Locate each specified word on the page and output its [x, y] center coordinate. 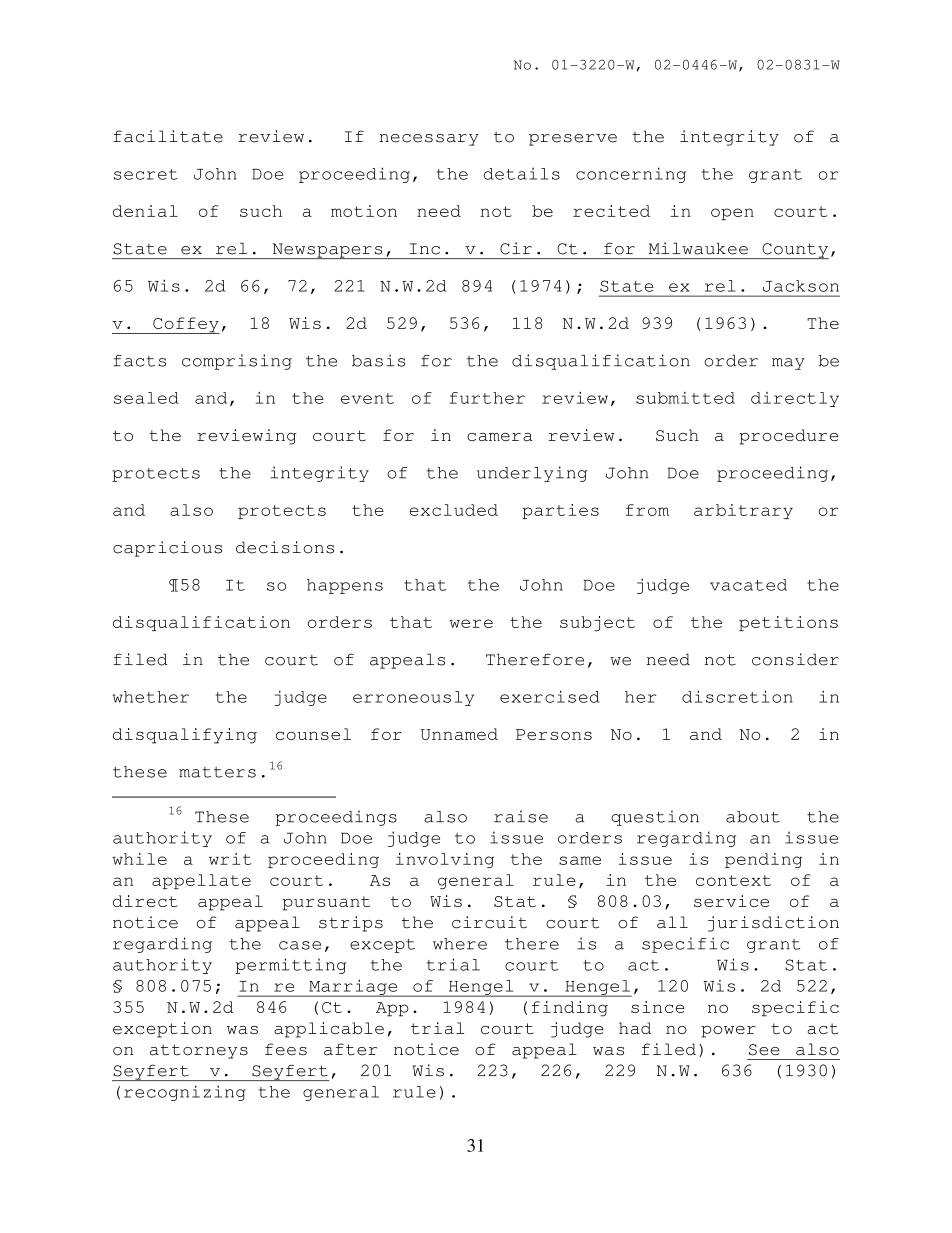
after [350, 1049]
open [732, 214]
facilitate [168, 136]
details [522, 174]
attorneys [199, 1051]
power [728, 1032]
